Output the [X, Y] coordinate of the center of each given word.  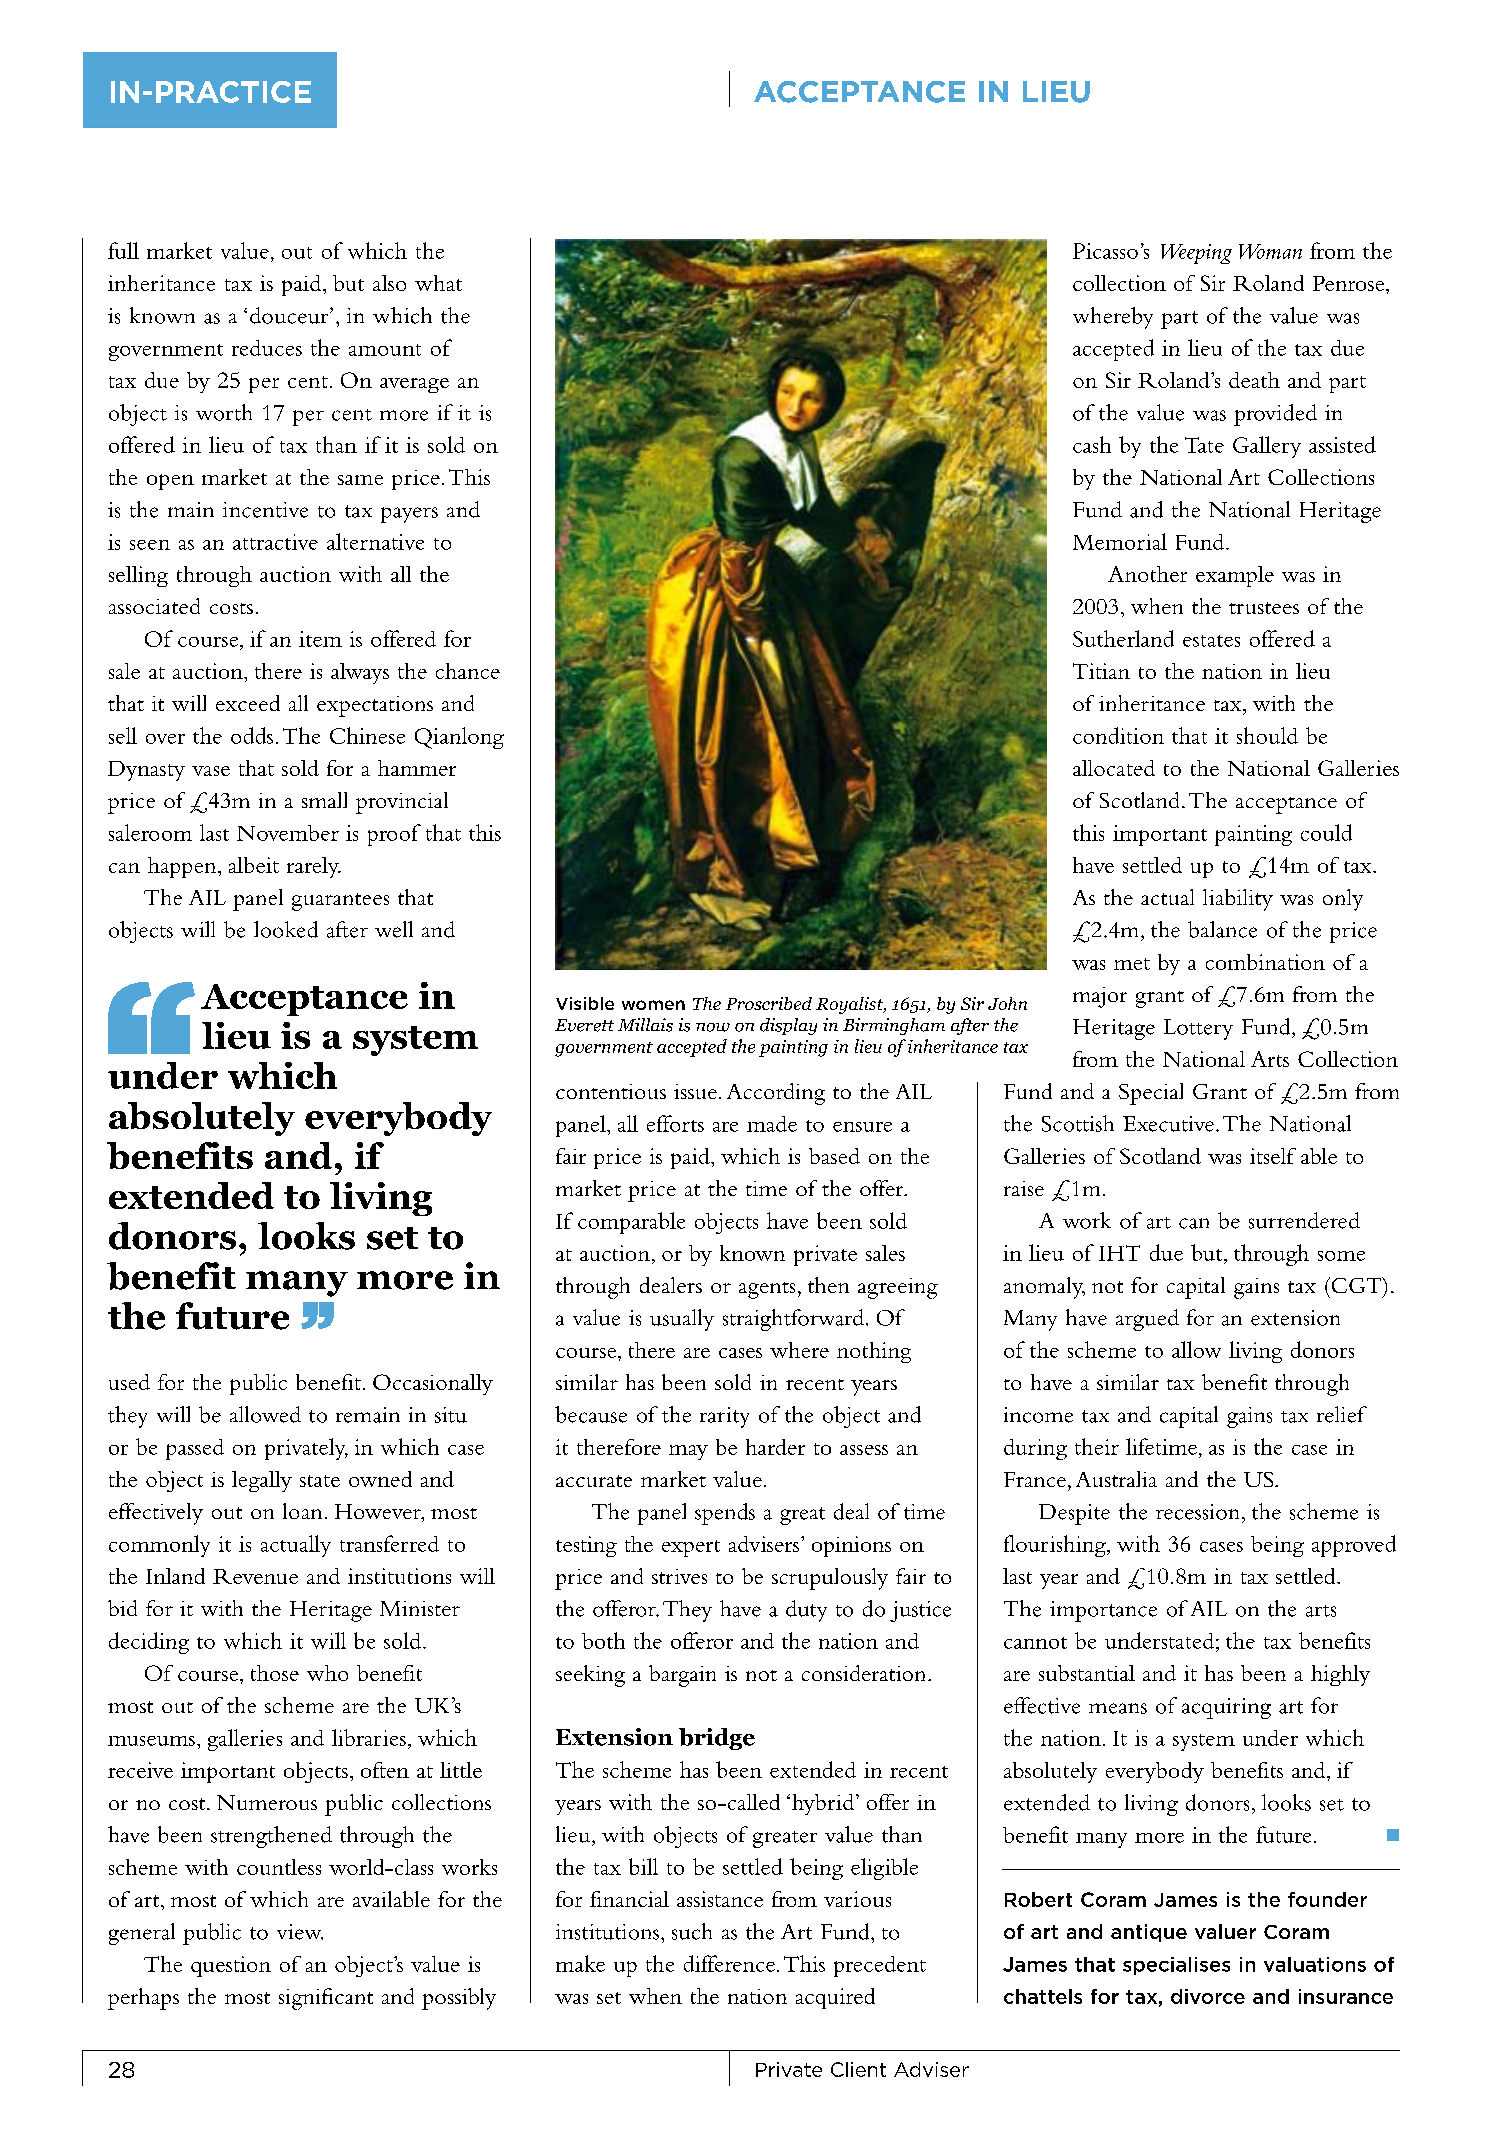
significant [326, 1999]
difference [731, 1963]
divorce [1208, 1996]
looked [286, 929]
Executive [1170, 1124]
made [772, 1124]
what [438, 283]
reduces [267, 348]
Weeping [1196, 254]
